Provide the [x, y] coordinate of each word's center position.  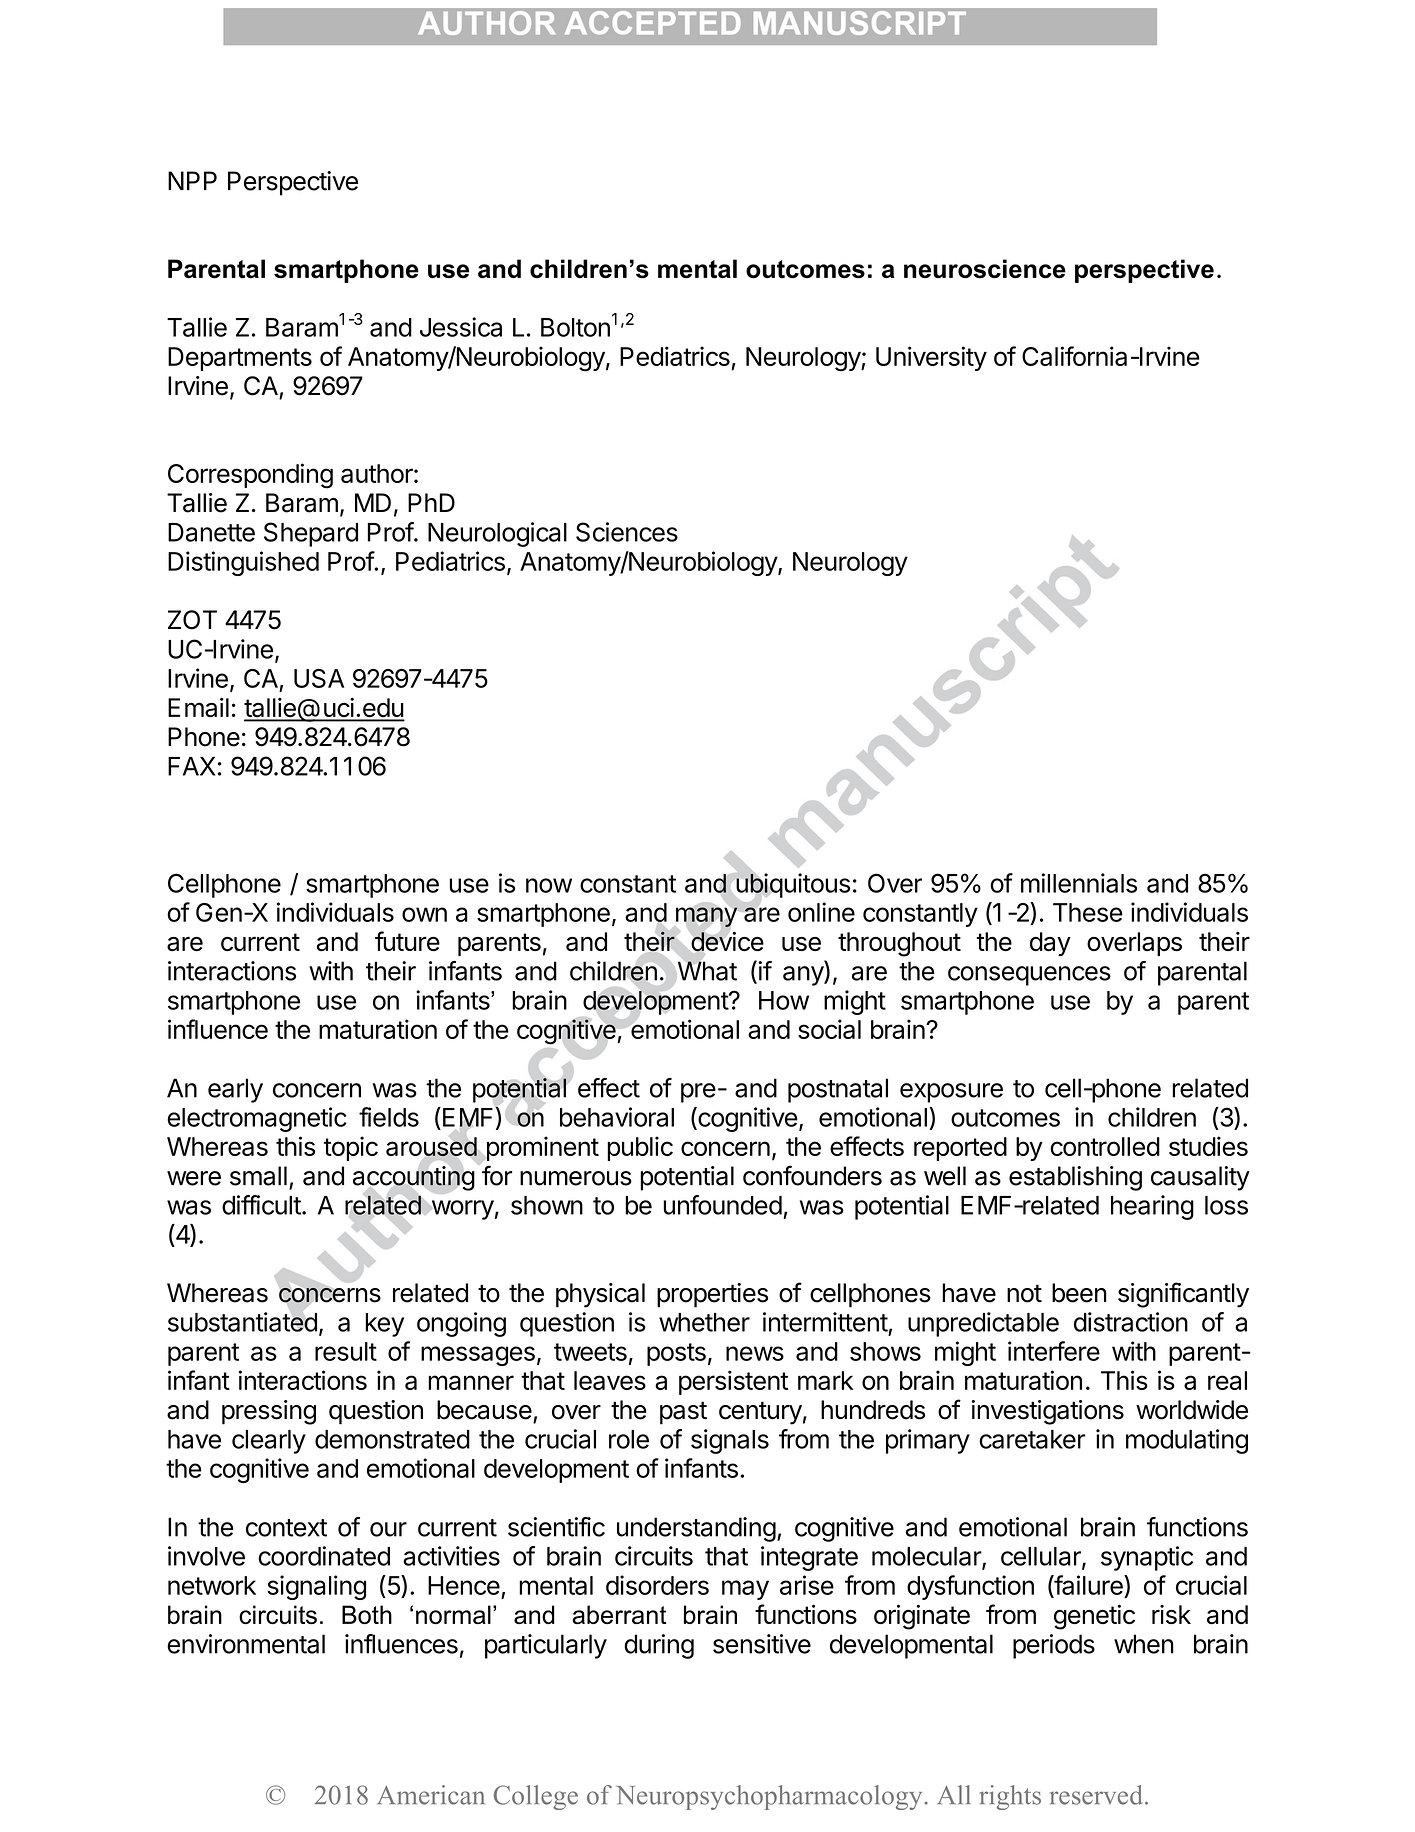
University [931, 358]
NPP [192, 180]
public [640, 1148]
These [1088, 912]
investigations [1048, 1412]
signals [730, 1441]
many [706, 917]
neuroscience [985, 269]
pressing [269, 1412]
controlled [1105, 1146]
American [431, 1795]
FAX [191, 766]
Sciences [627, 532]
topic [351, 1148]
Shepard [311, 534]
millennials [1079, 883]
